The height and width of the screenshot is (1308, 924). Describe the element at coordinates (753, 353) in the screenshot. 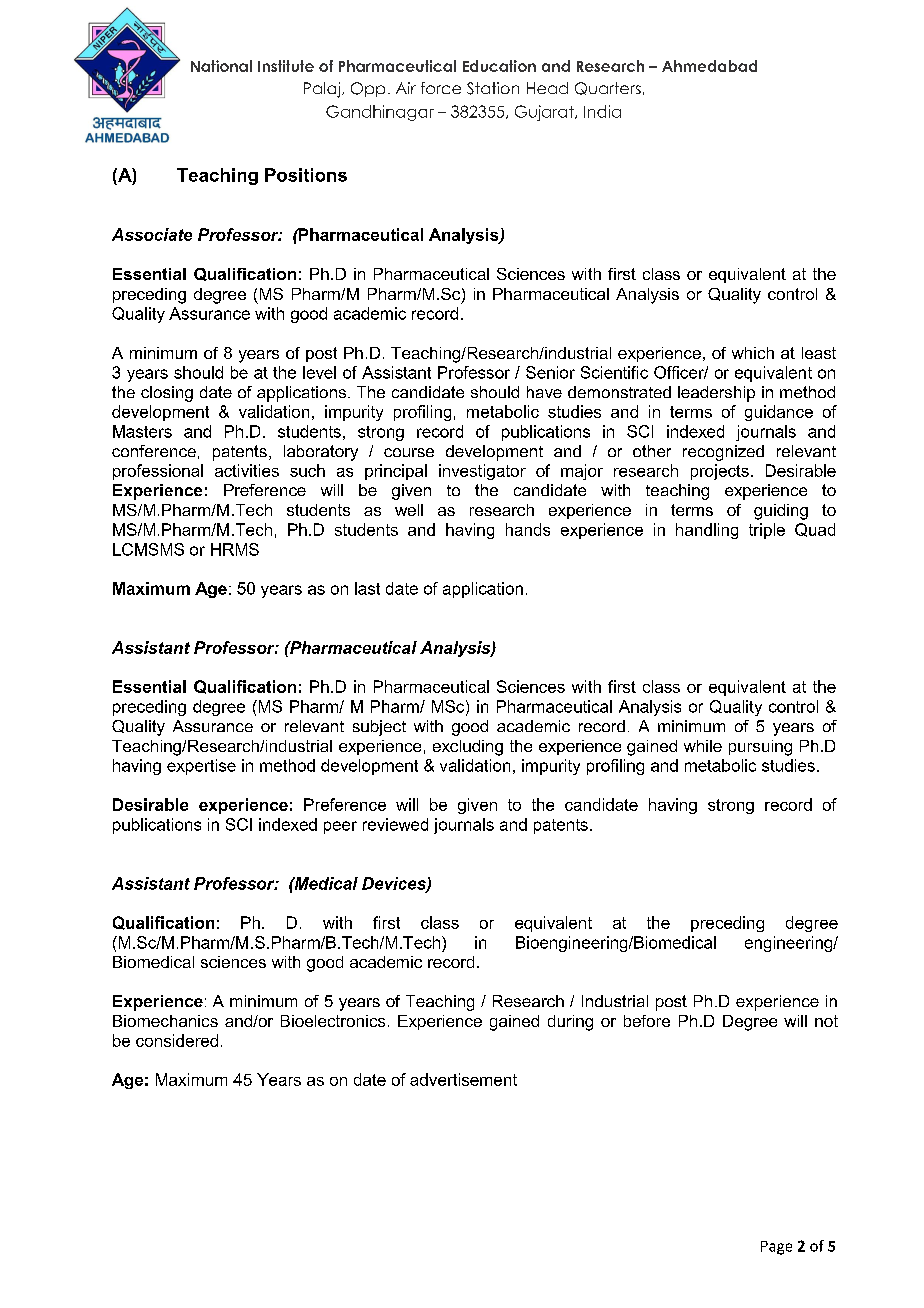

I see `which` at that location.
